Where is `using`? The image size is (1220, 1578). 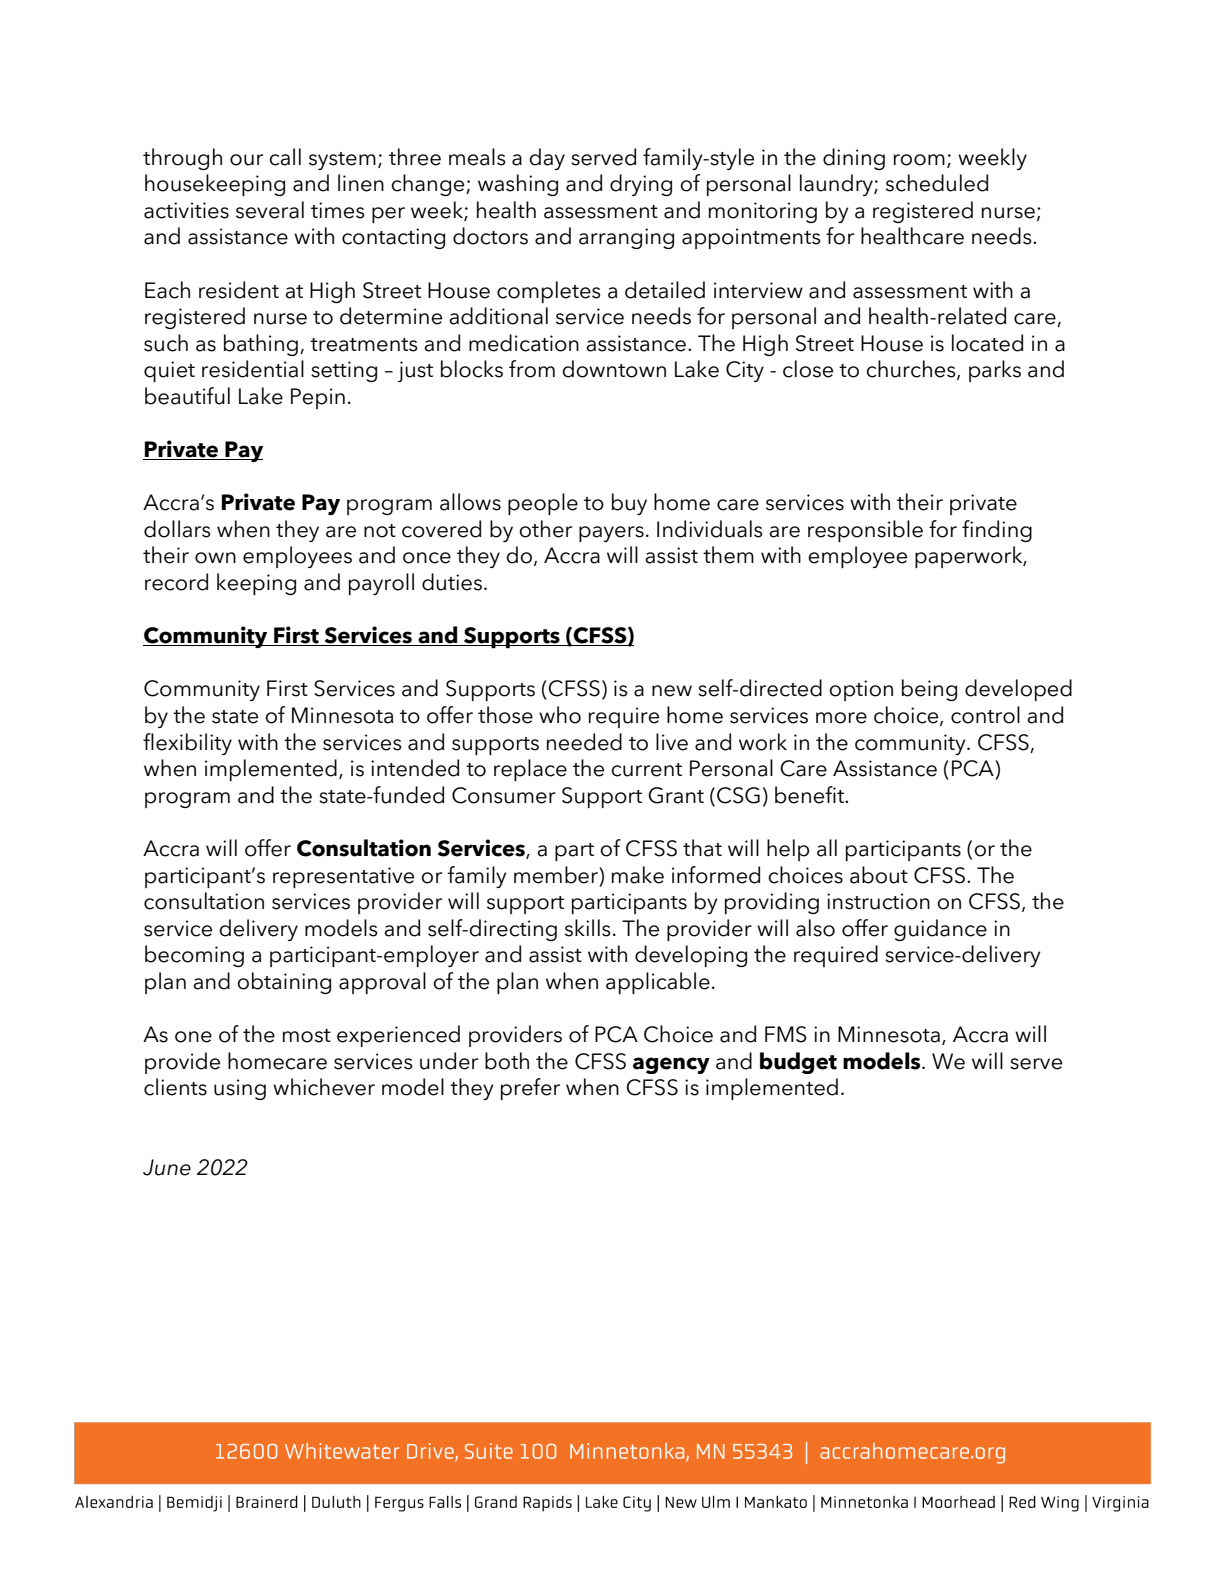 using is located at coordinates (240, 1089).
